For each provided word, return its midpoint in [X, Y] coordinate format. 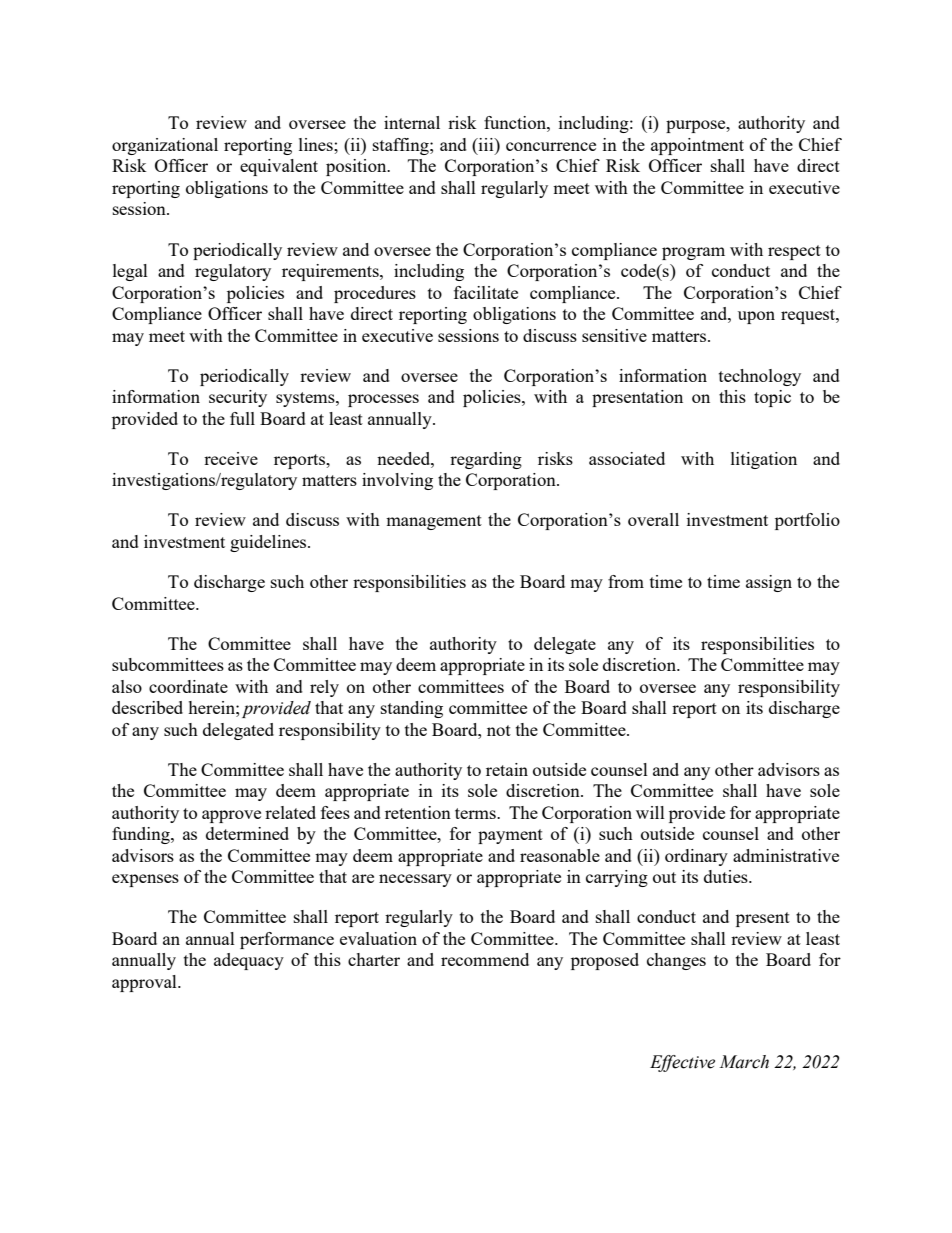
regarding [486, 460]
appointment [697, 146]
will [650, 812]
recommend [485, 959]
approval [145, 983]
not [499, 730]
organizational [165, 146]
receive [231, 458]
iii [486, 144]
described [147, 707]
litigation [764, 460]
